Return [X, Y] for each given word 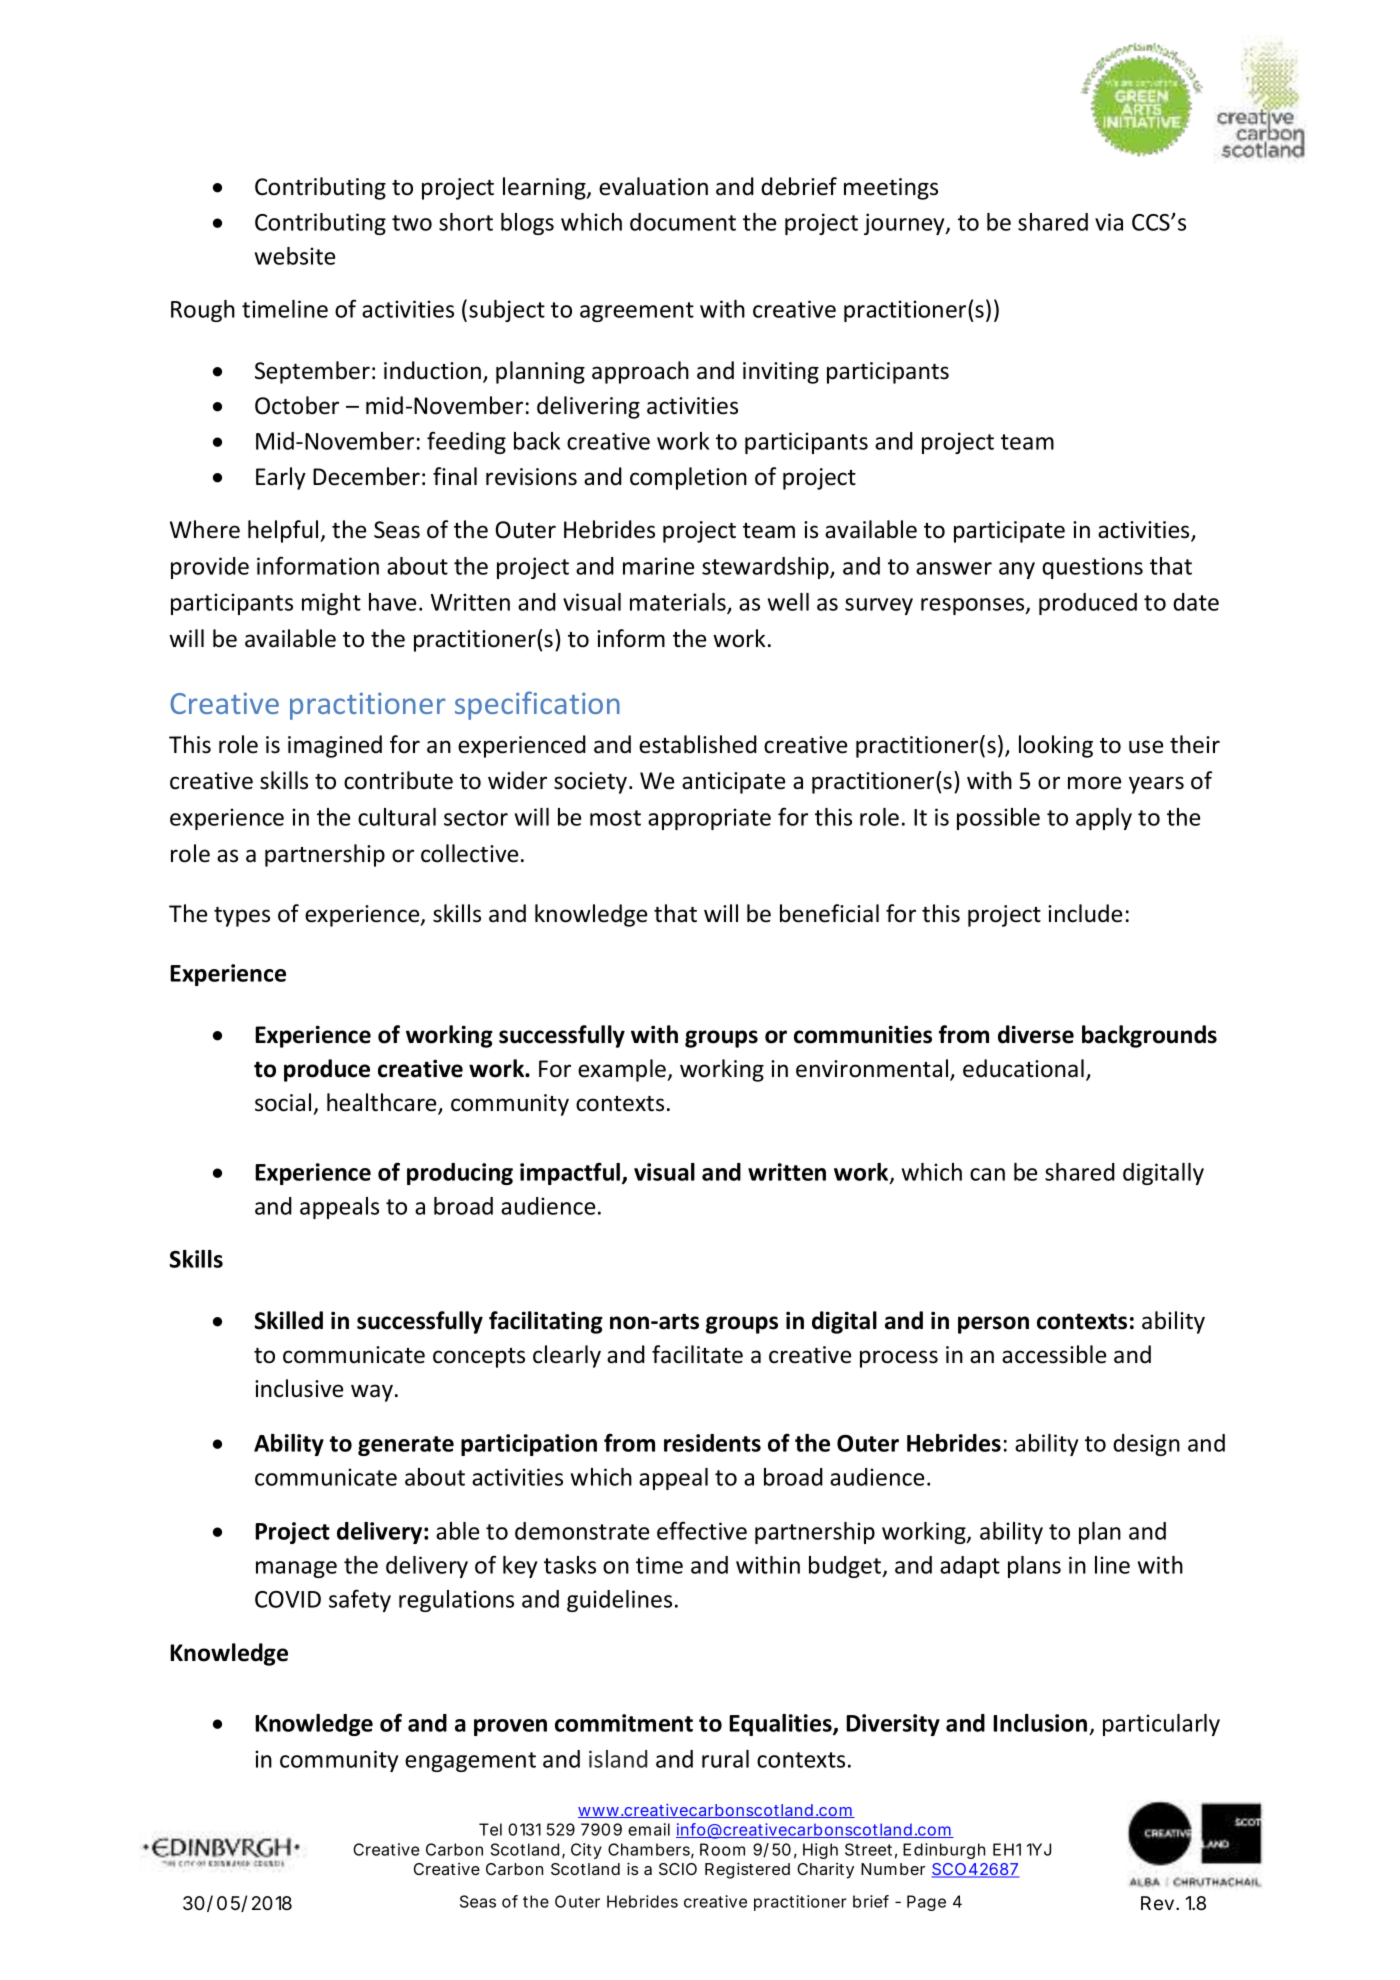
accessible [1054, 1354]
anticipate [733, 783]
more [1094, 783]
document [683, 222]
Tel [490, 1829]
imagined [335, 746]
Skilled [288, 1320]
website [295, 256]
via [1109, 222]
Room [722, 1849]
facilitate [697, 1354]
